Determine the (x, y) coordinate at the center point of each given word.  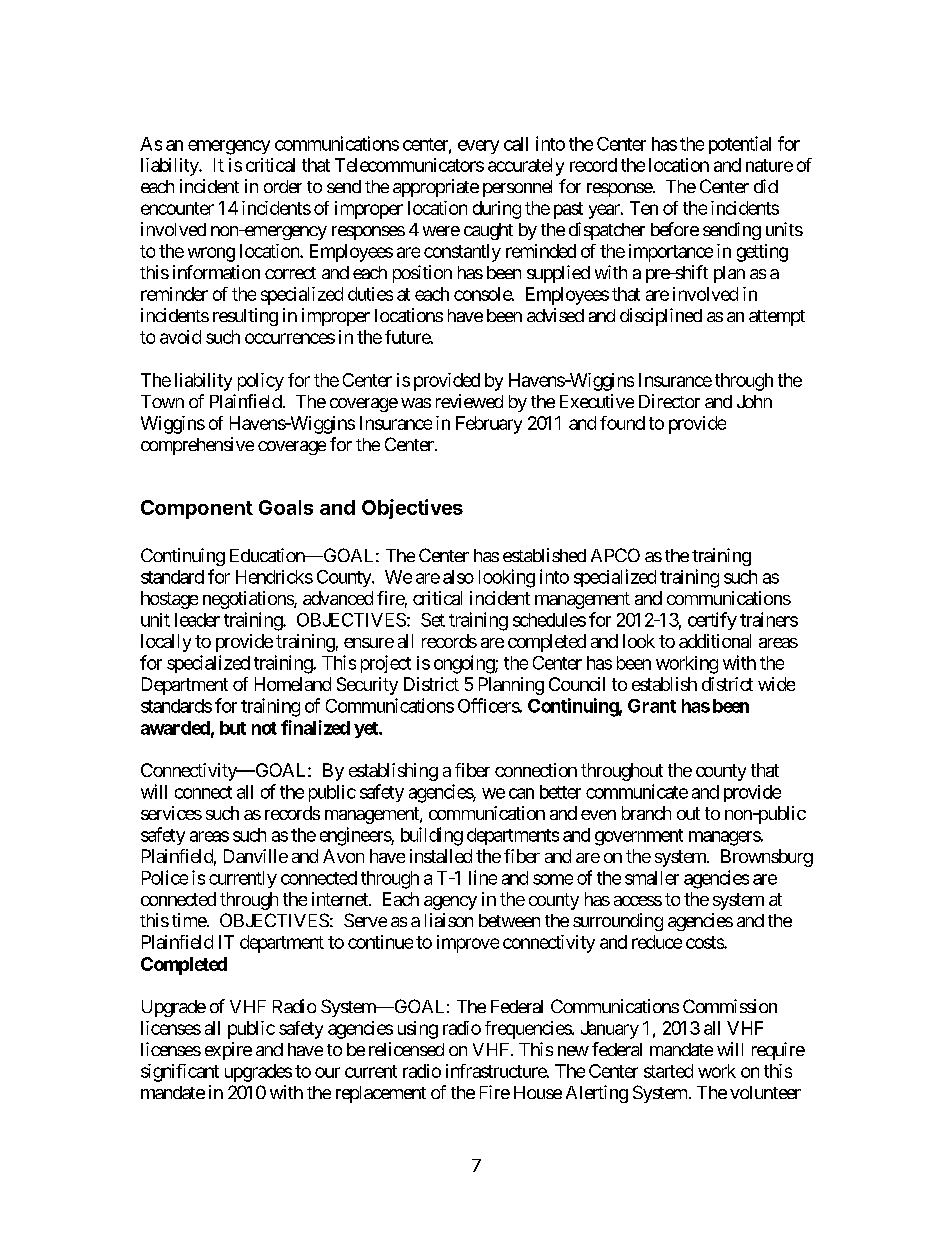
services (171, 813)
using (418, 1030)
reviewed (469, 401)
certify (712, 621)
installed (441, 856)
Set (433, 620)
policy (261, 382)
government (639, 837)
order (283, 186)
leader (197, 620)
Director (669, 401)
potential (740, 145)
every (478, 147)
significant (180, 1073)
